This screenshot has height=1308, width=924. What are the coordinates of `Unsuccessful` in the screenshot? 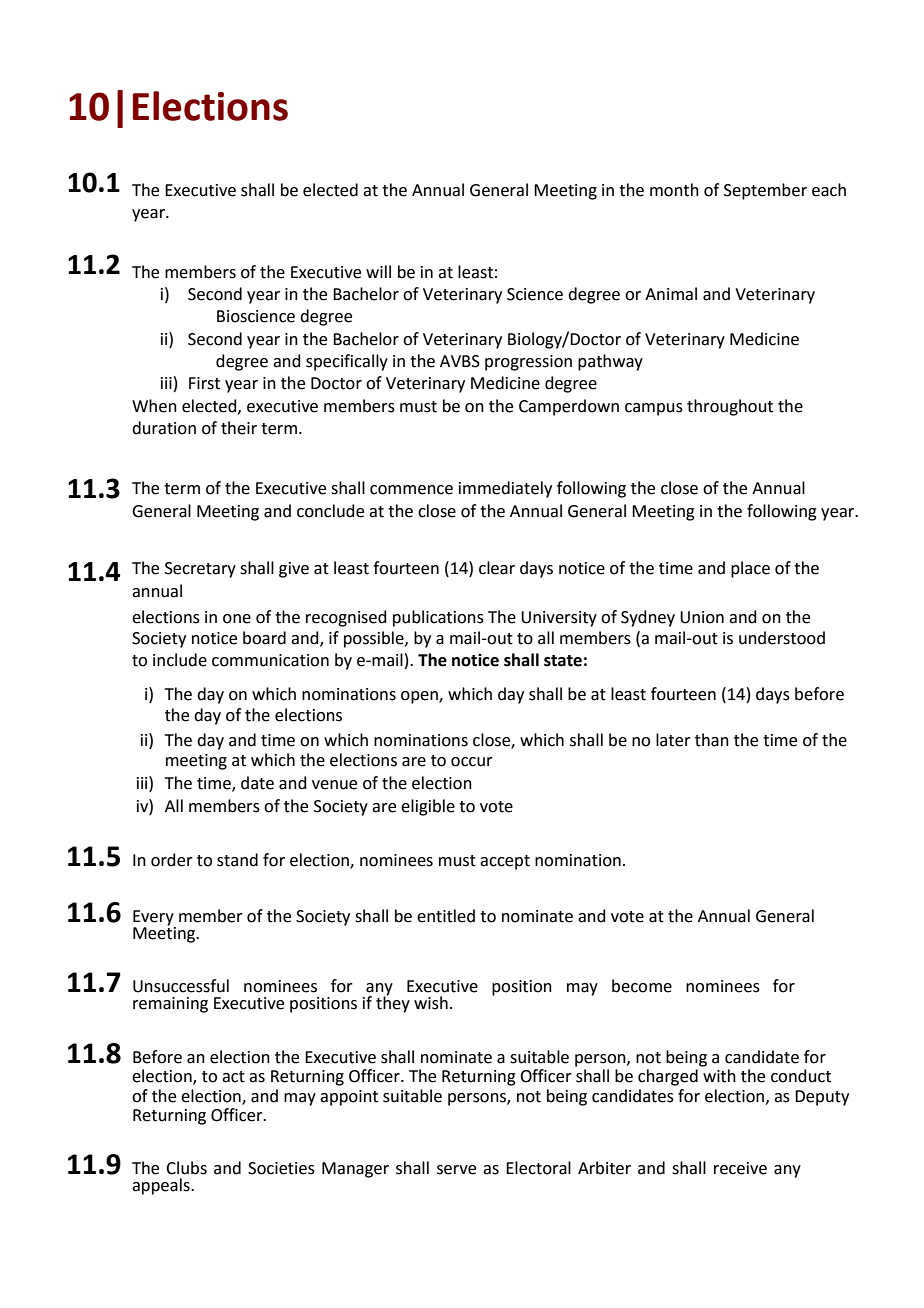 It's located at (181, 986).
